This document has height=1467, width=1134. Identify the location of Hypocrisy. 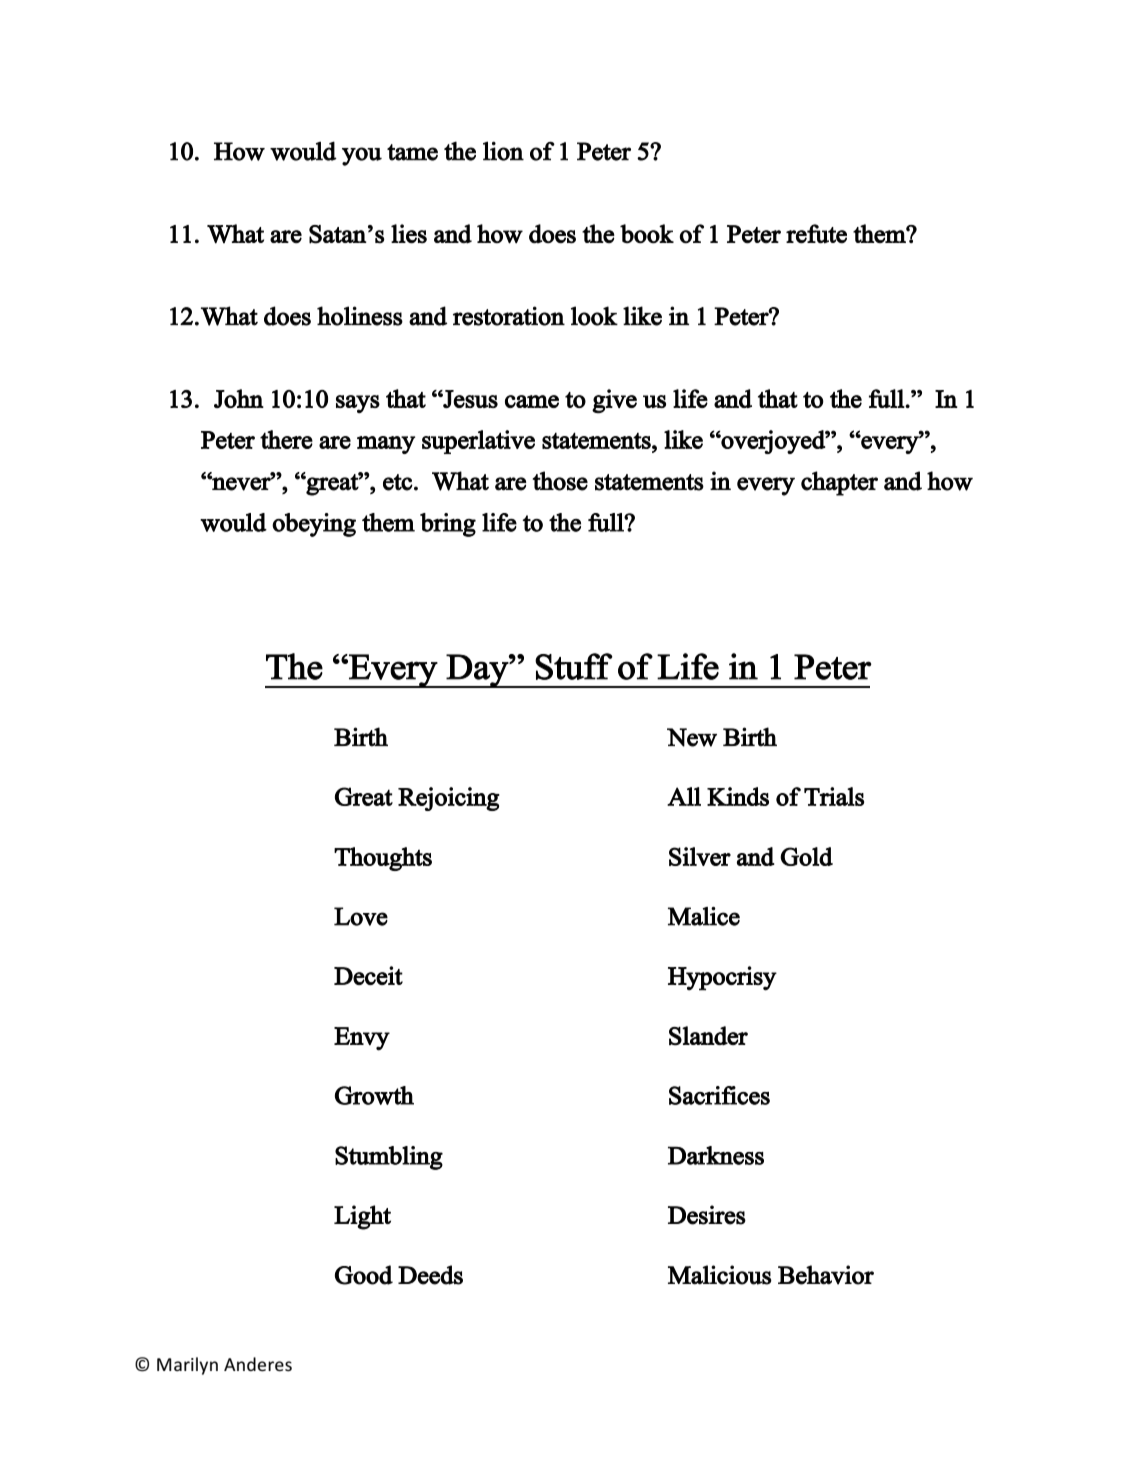
(722, 978).
